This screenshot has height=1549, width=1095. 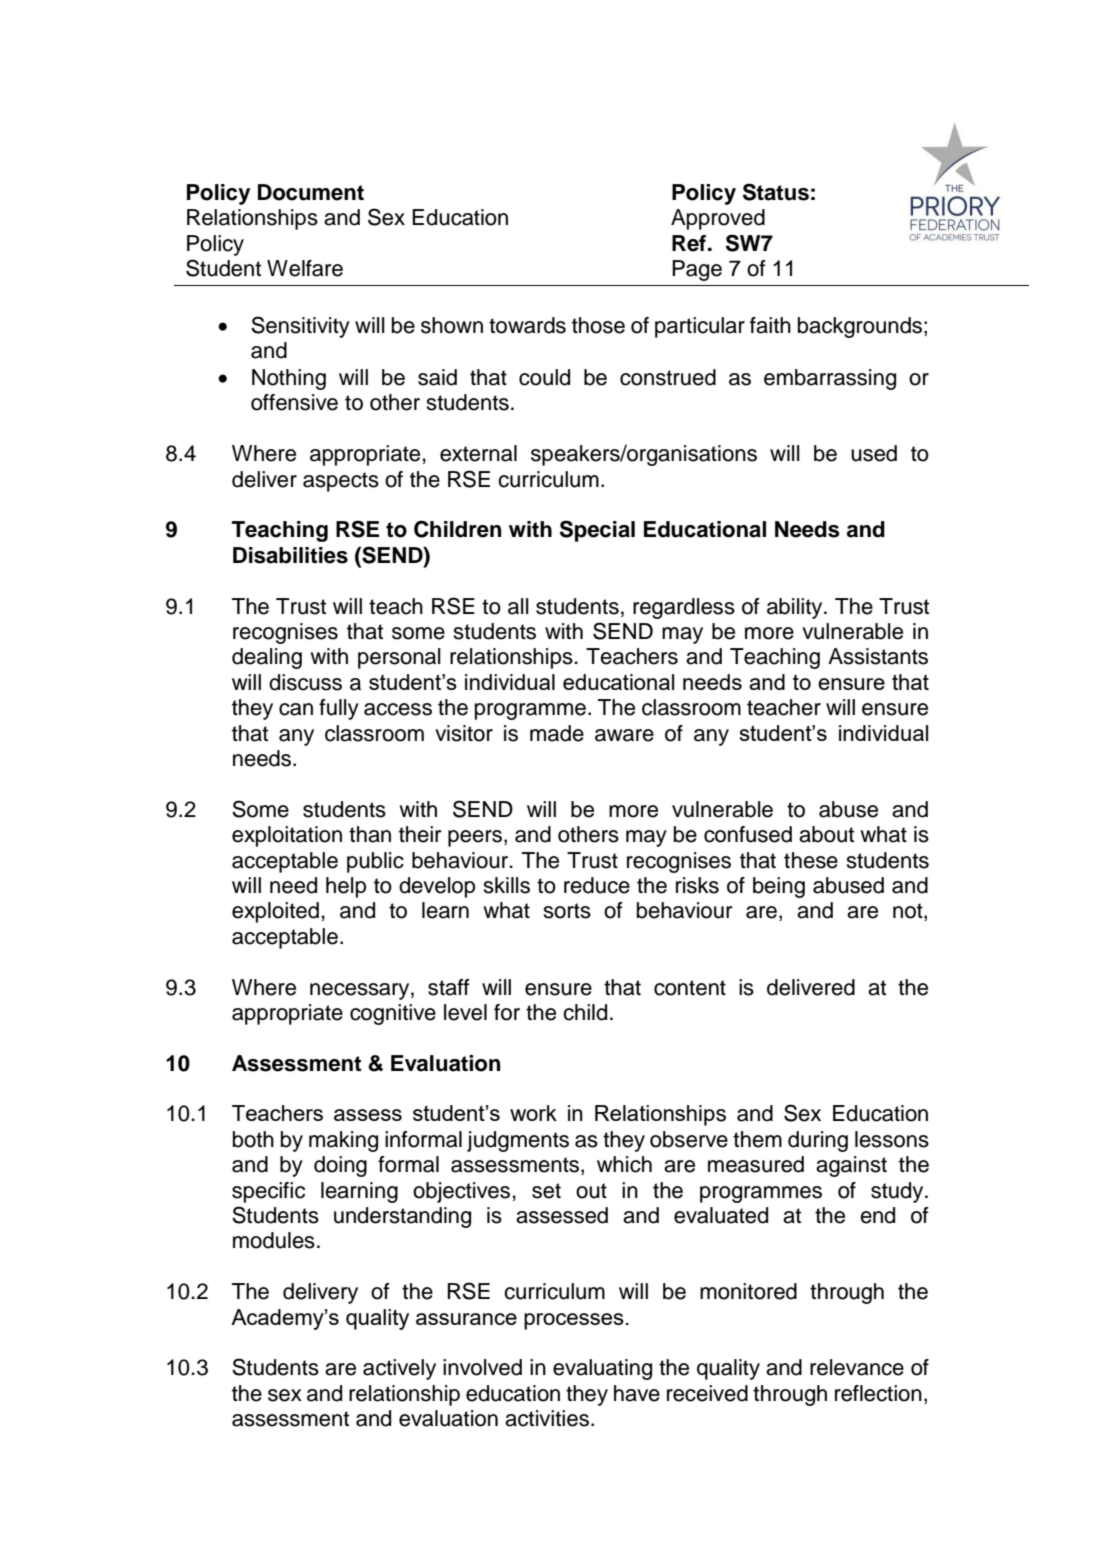 I want to click on fully, so click(x=339, y=709).
